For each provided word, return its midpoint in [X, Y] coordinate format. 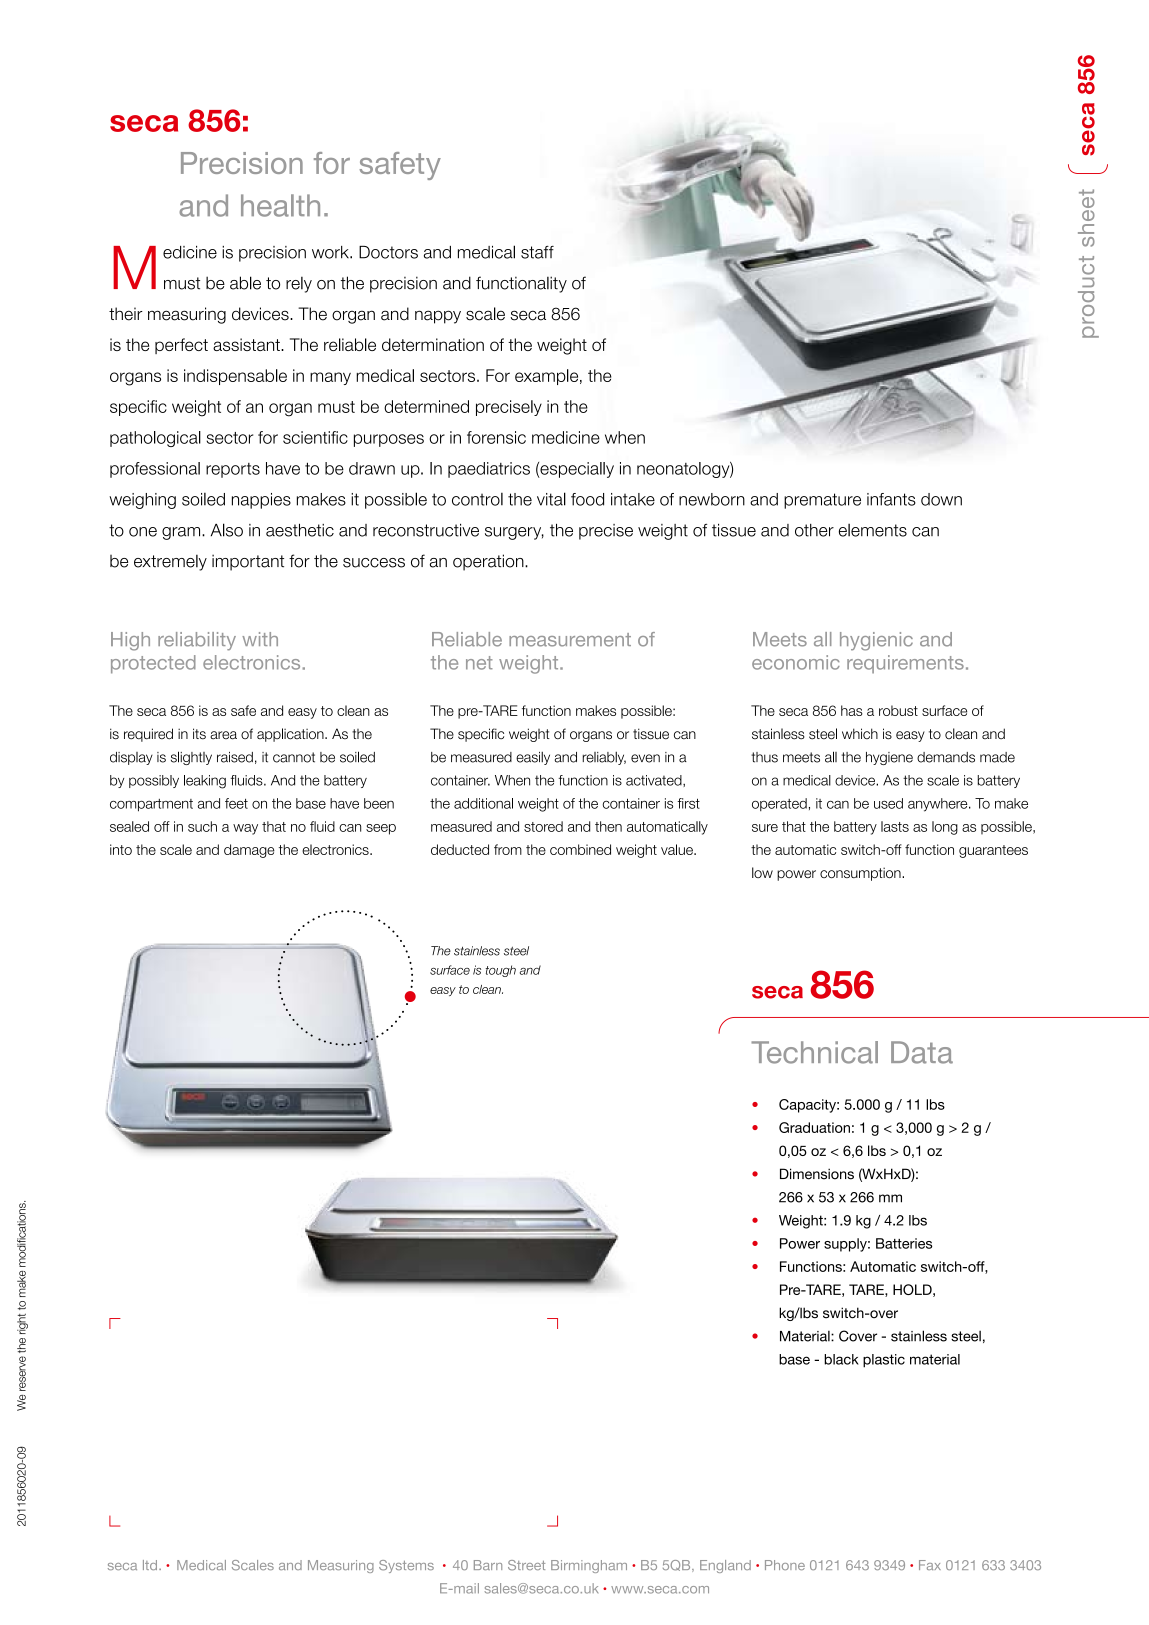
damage [249, 851]
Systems [406, 1566]
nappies [261, 501]
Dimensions [817, 1174]
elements [873, 530]
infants [891, 499]
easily [533, 758]
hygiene [889, 758]
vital [551, 499]
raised [235, 757]
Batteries [904, 1243]
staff [537, 252]
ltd [151, 1565]
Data [922, 1052]
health [280, 205]
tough [501, 971]
